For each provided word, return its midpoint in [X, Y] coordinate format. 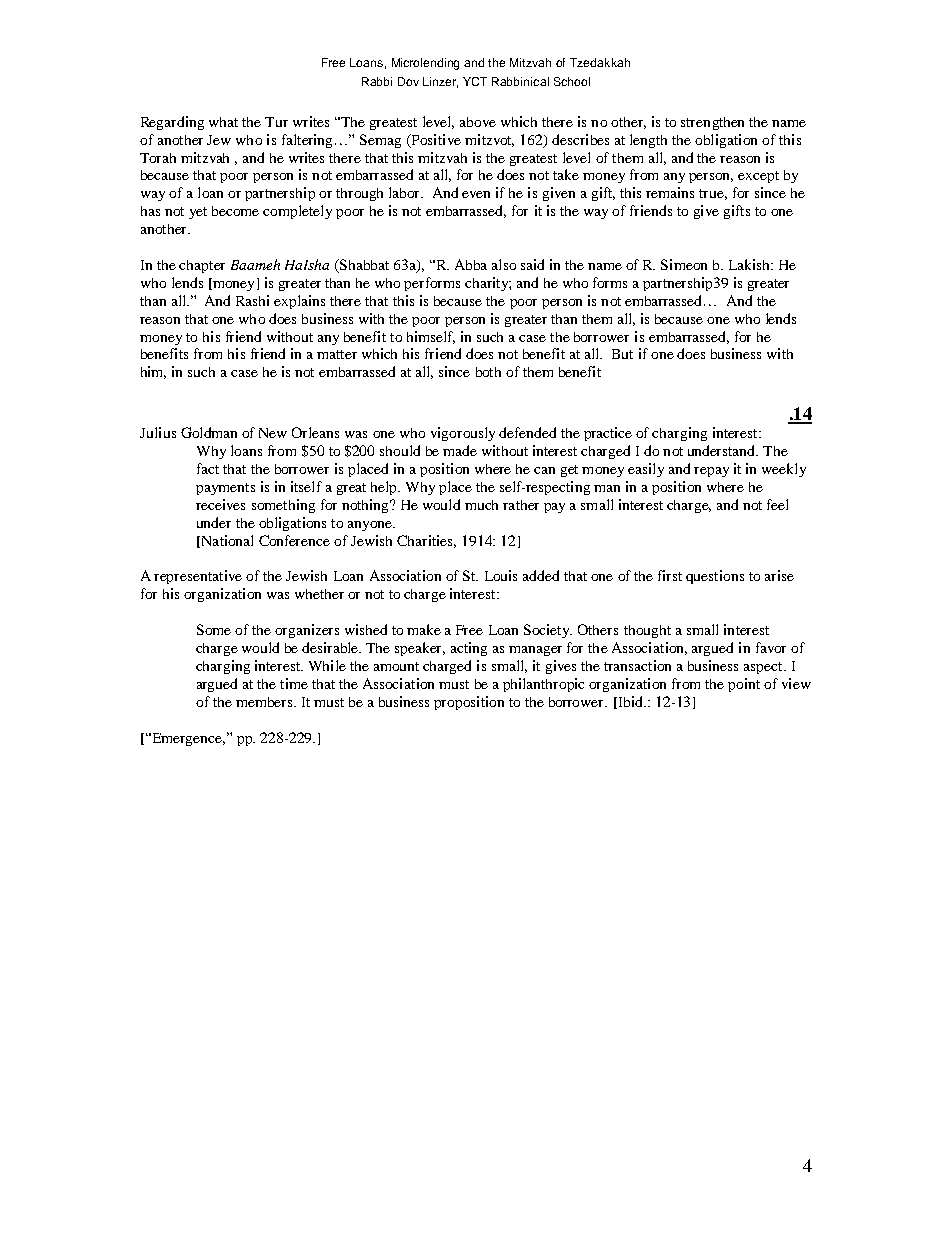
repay [711, 472]
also [504, 264]
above [478, 122]
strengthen [712, 123]
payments [225, 489]
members [265, 702]
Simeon [684, 264]
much [481, 505]
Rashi [252, 300]
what [223, 122]
